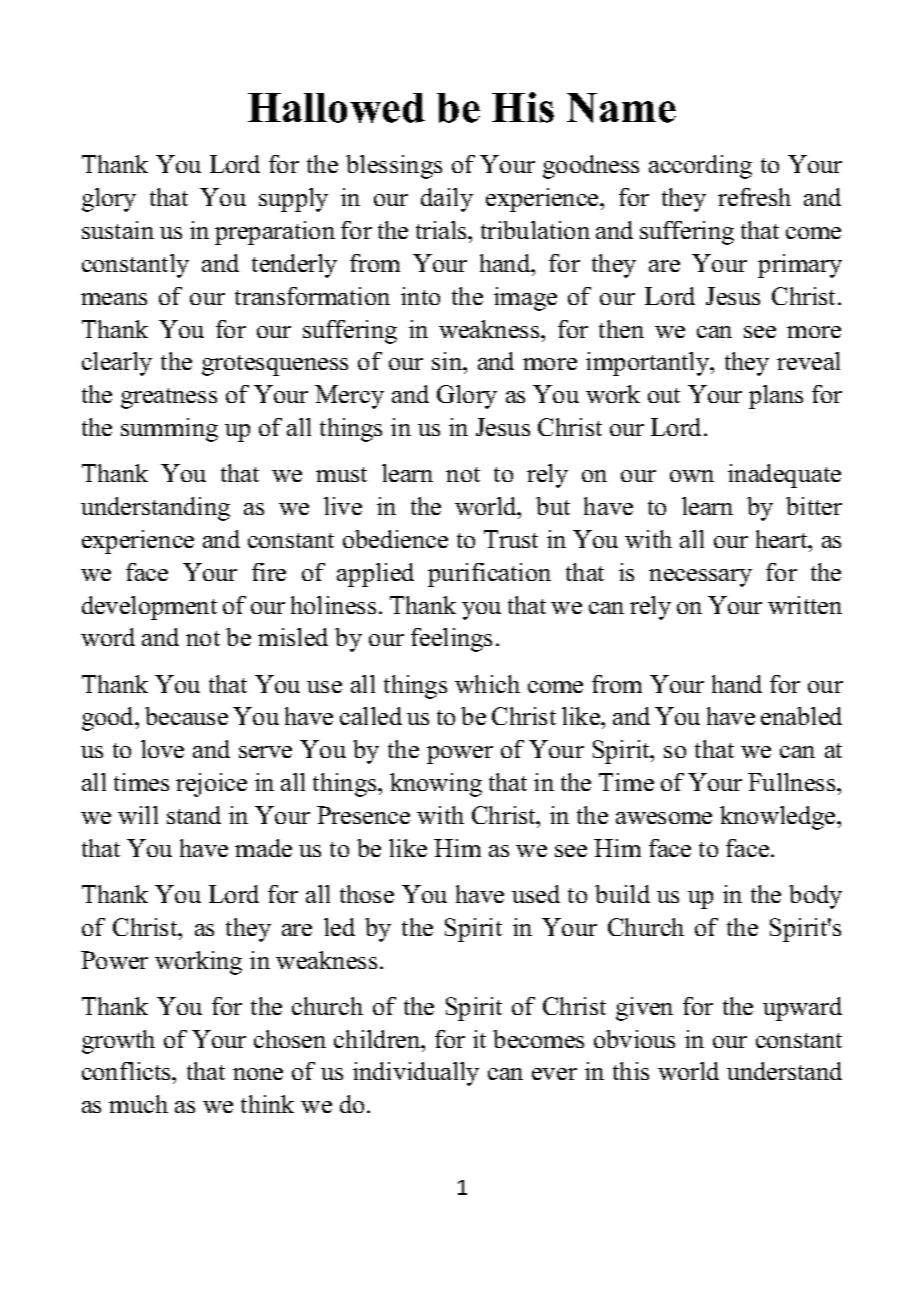  Describe the element at coordinates (169, 430) in the page. I see `summing` at that location.
